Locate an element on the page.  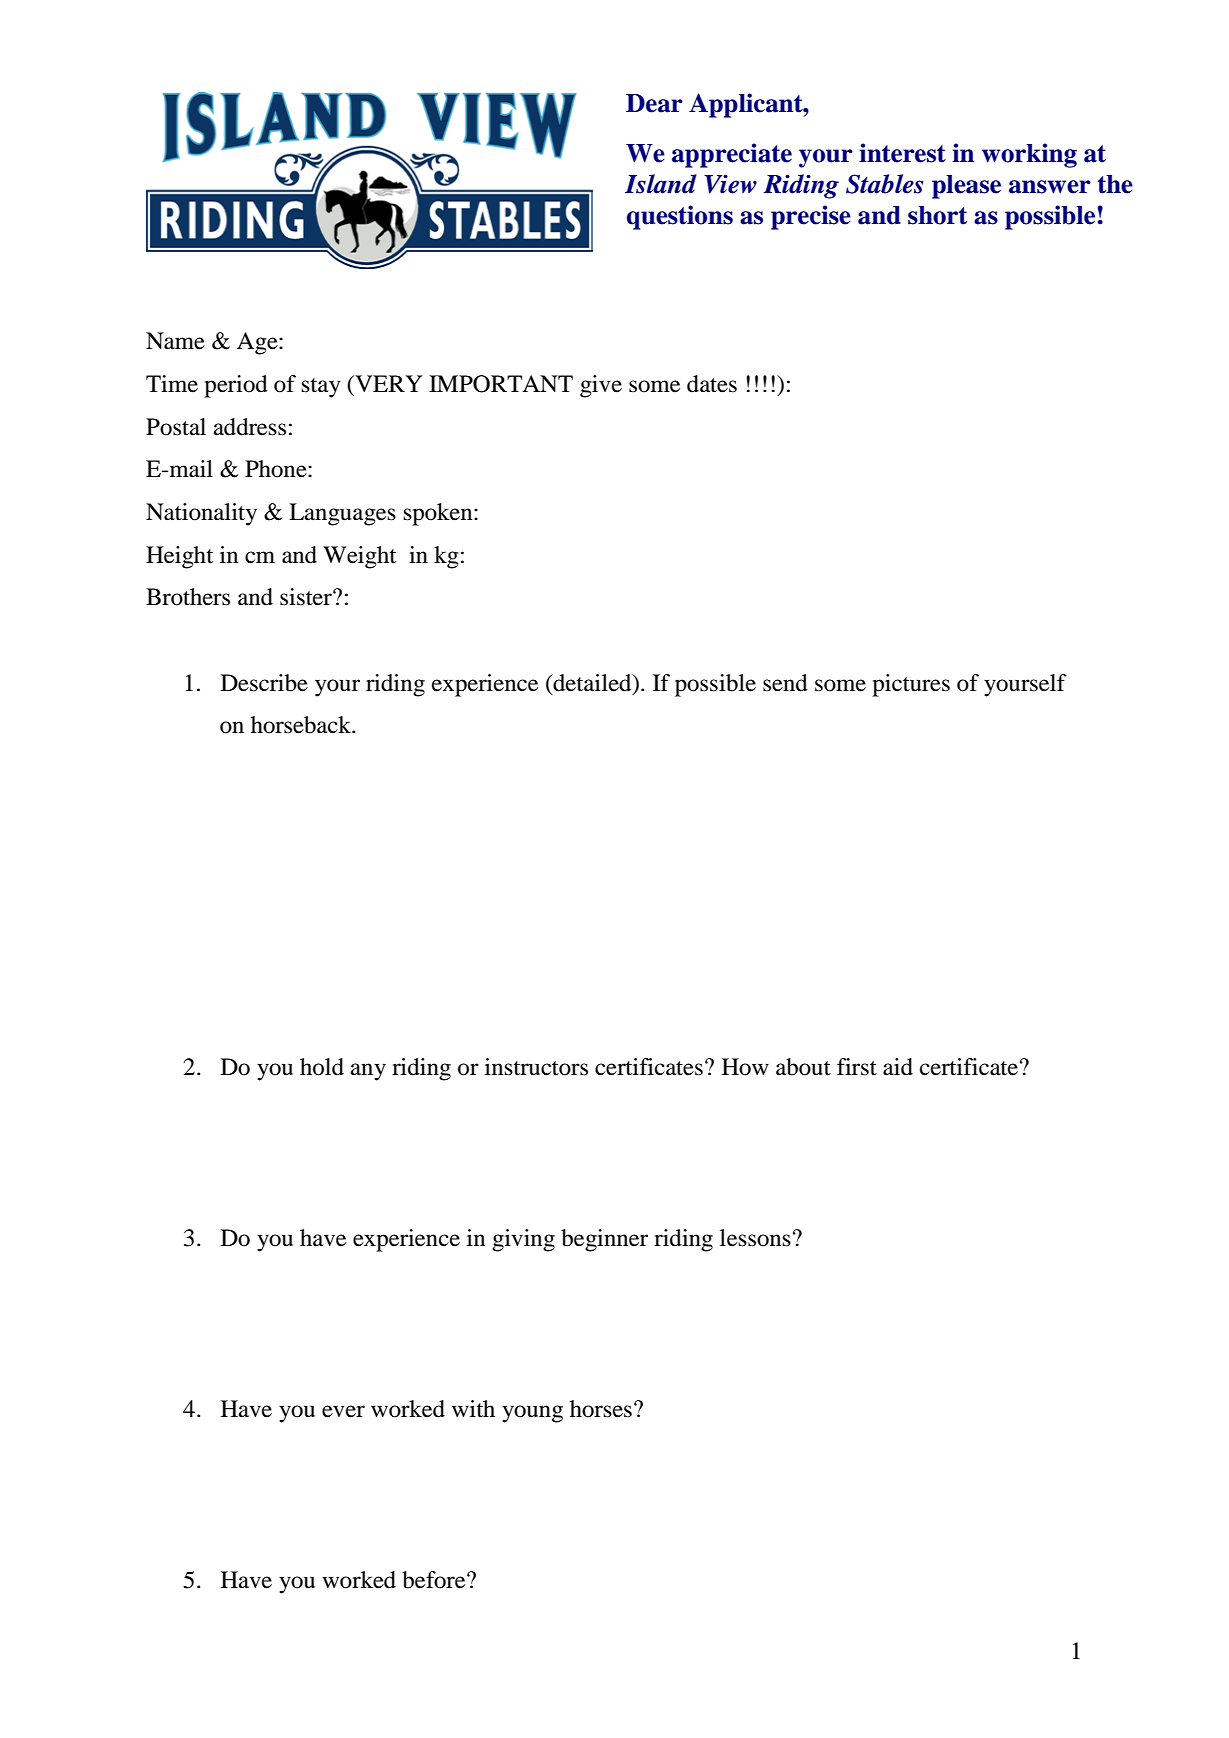
Dear is located at coordinates (654, 103).
